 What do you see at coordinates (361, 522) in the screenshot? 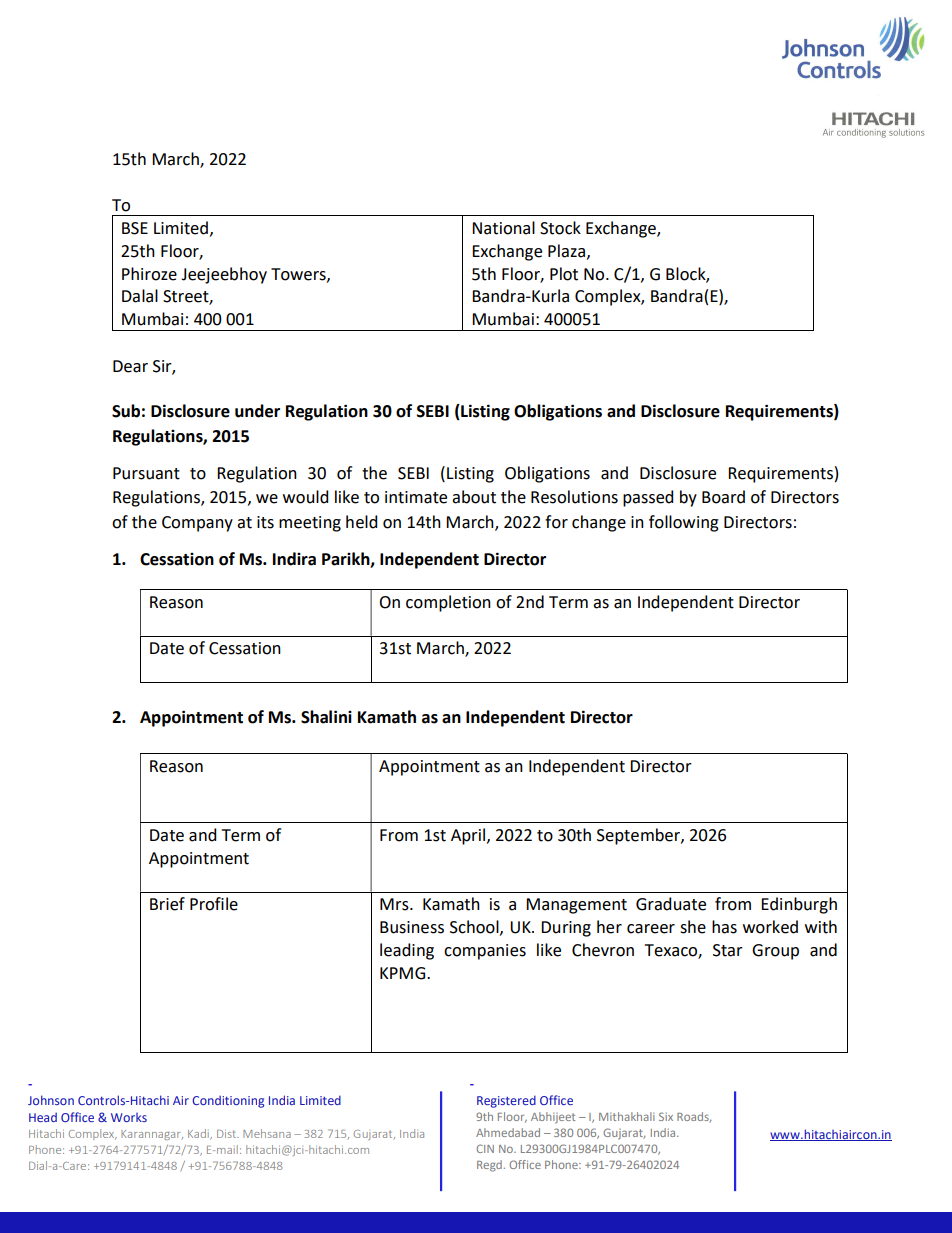
I see `held` at bounding box center [361, 522].
